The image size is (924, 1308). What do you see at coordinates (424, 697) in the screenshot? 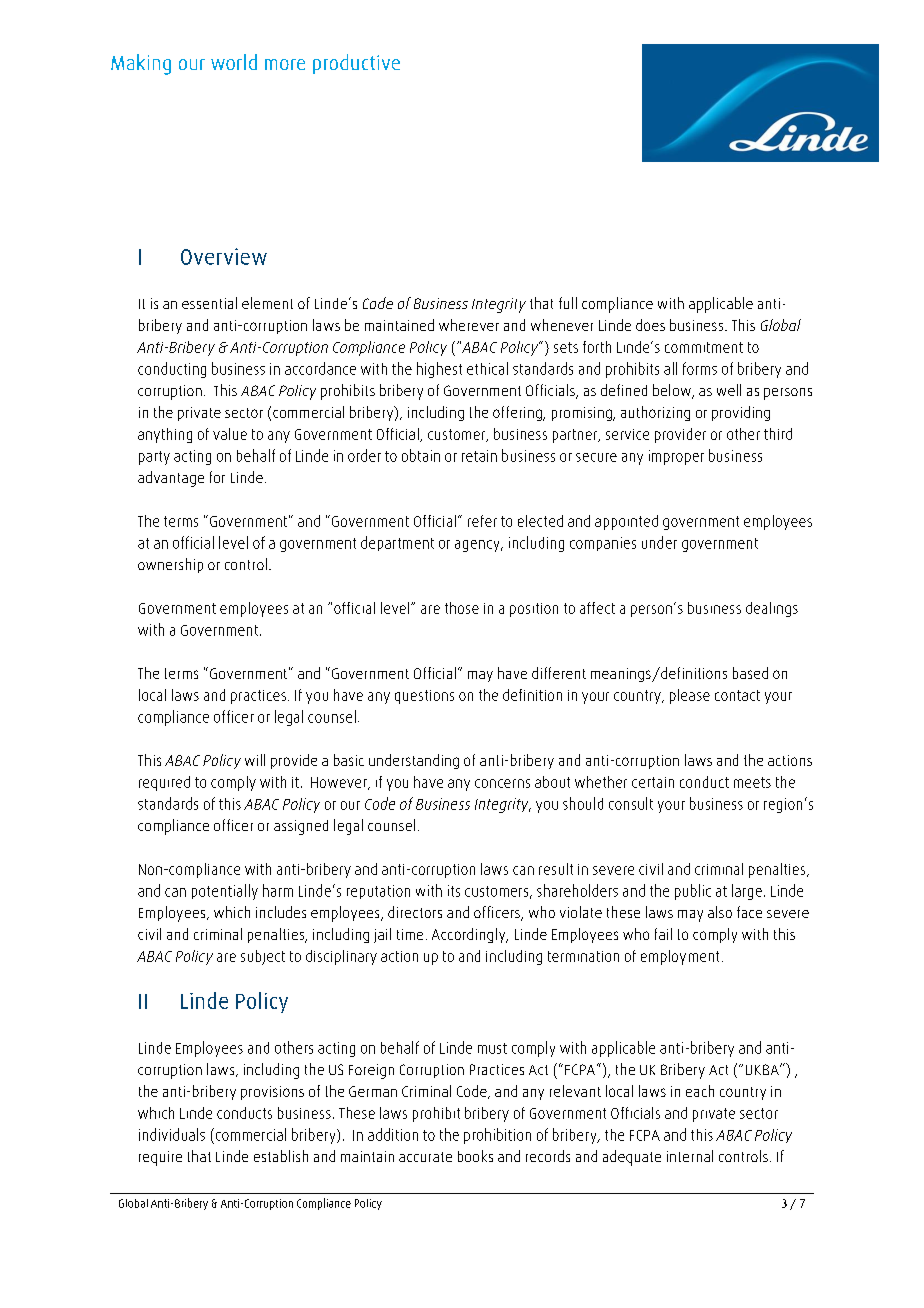
I see `questions` at bounding box center [424, 697].
